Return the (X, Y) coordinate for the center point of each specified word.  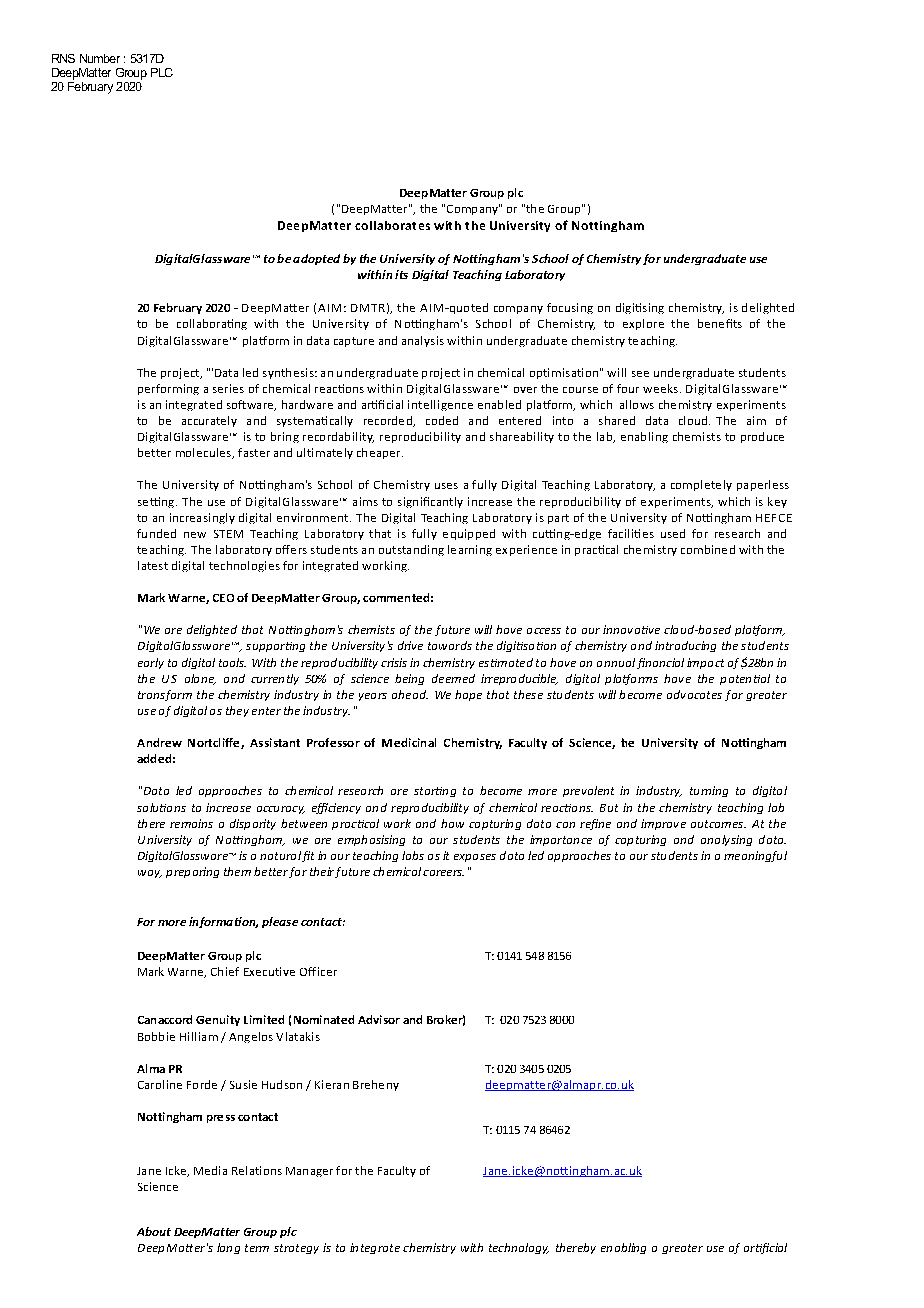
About (154, 1231)
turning (709, 791)
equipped (469, 534)
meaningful (755, 856)
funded (156, 533)
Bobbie (156, 1036)
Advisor (379, 1019)
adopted (316, 259)
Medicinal (409, 742)
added (154, 758)
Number (100, 58)
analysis (423, 341)
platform (266, 341)
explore (643, 324)
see (640, 374)
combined (708, 549)
